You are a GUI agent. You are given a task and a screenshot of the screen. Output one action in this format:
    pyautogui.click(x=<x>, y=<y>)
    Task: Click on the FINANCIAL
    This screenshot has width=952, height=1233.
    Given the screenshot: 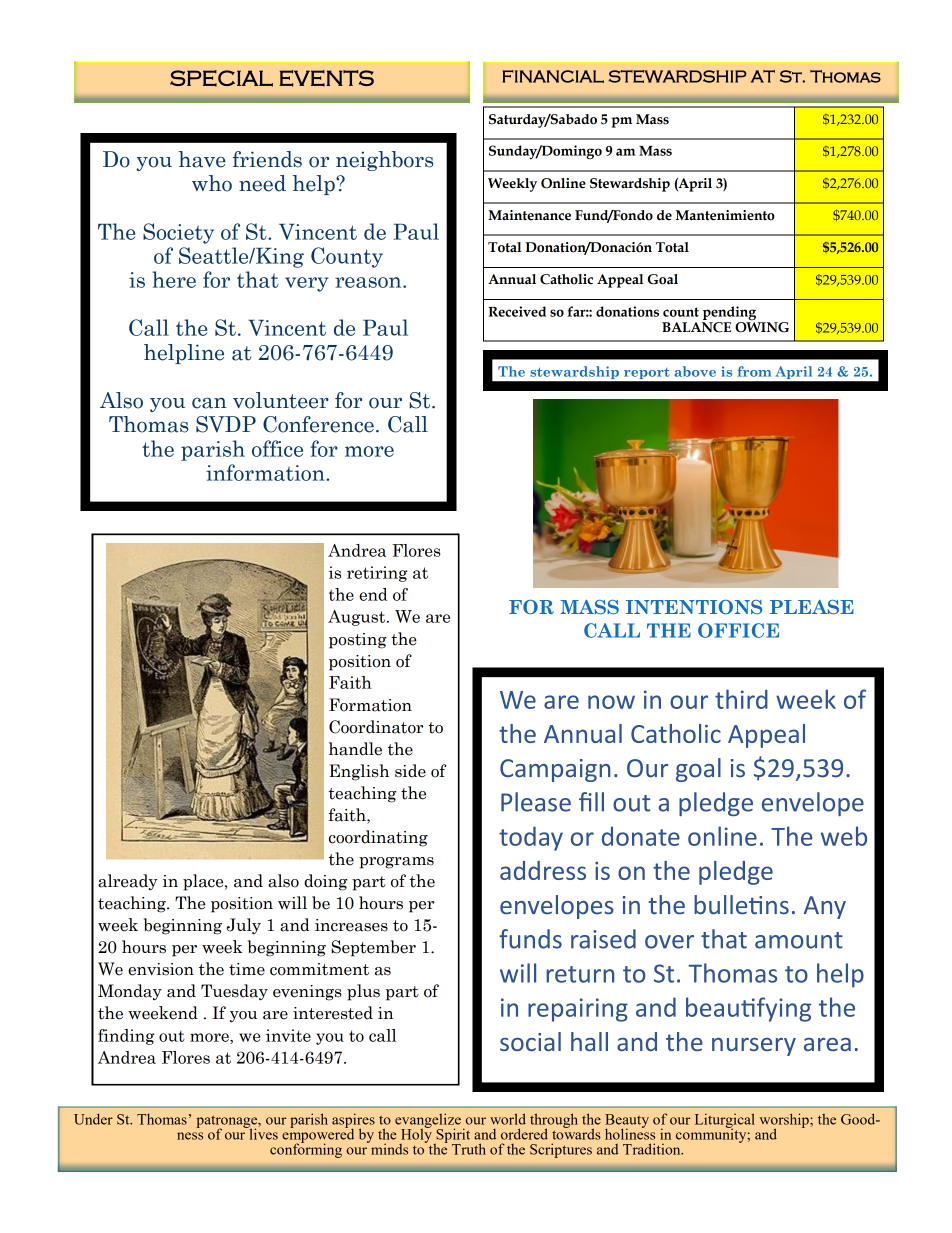 What is the action you would take?
    pyautogui.click(x=553, y=76)
